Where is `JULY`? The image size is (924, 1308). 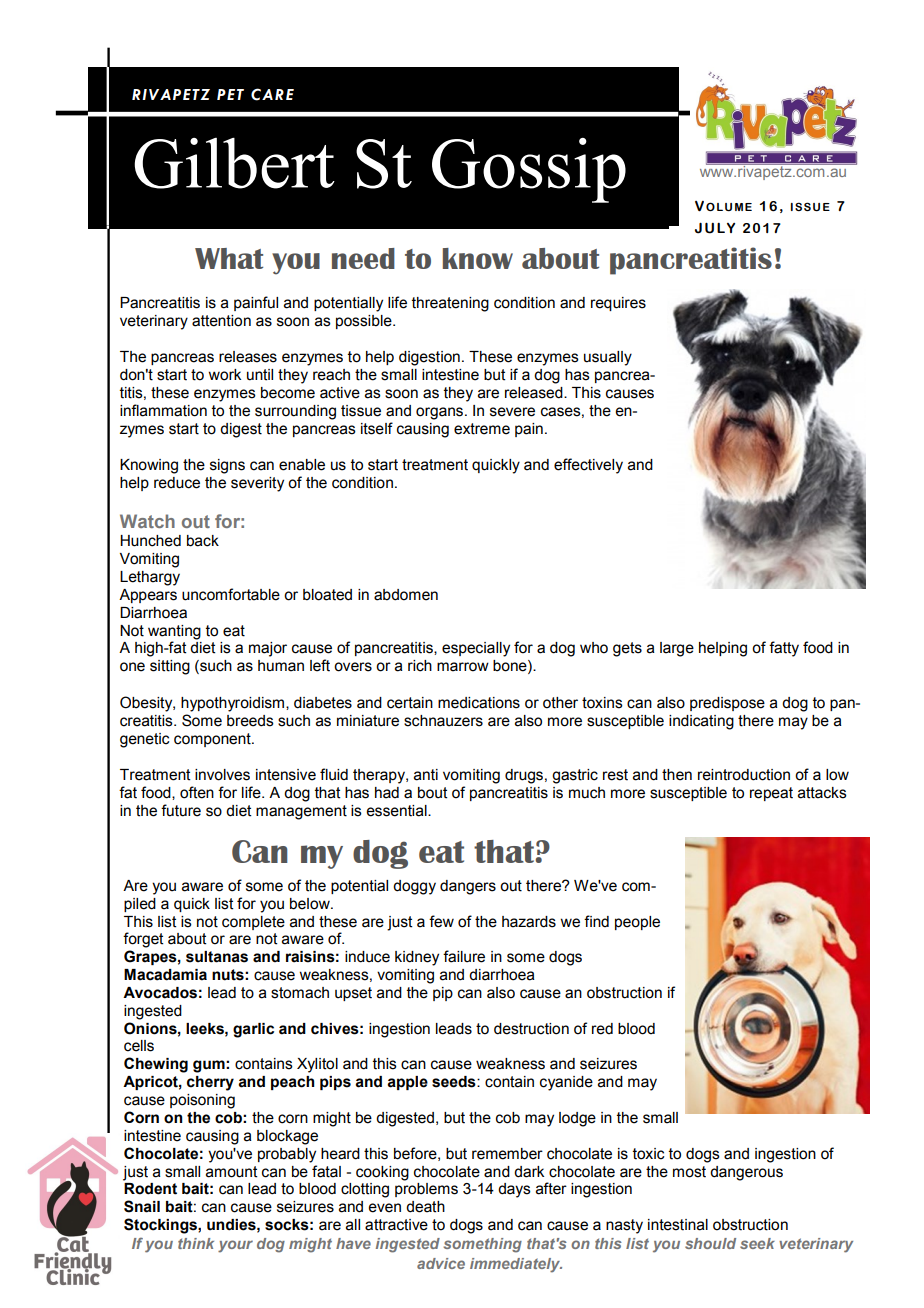 JULY is located at coordinates (715, 228).
